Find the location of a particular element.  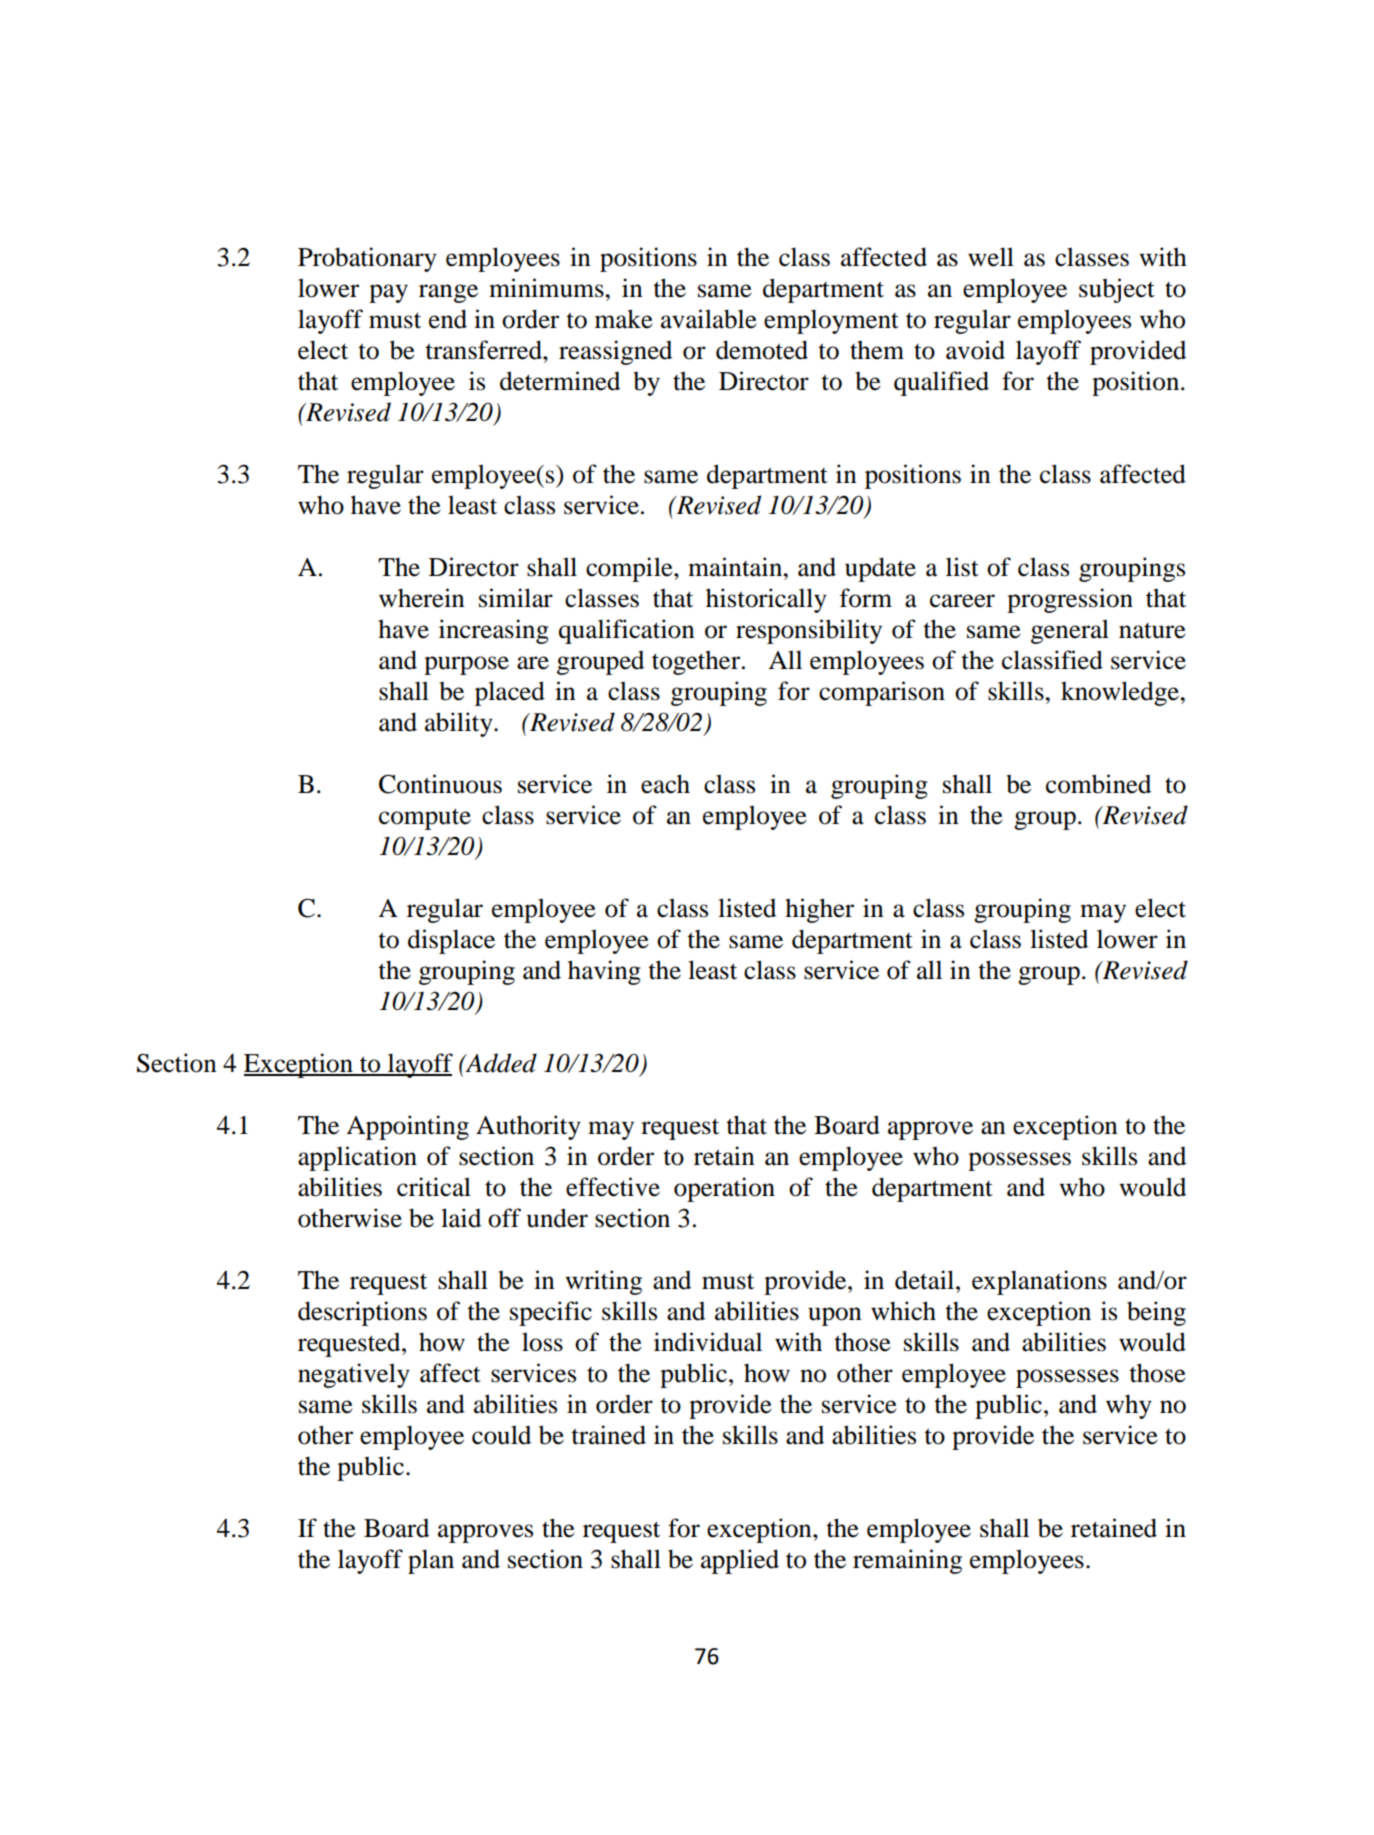

available is located at coordinates (709, 319).
